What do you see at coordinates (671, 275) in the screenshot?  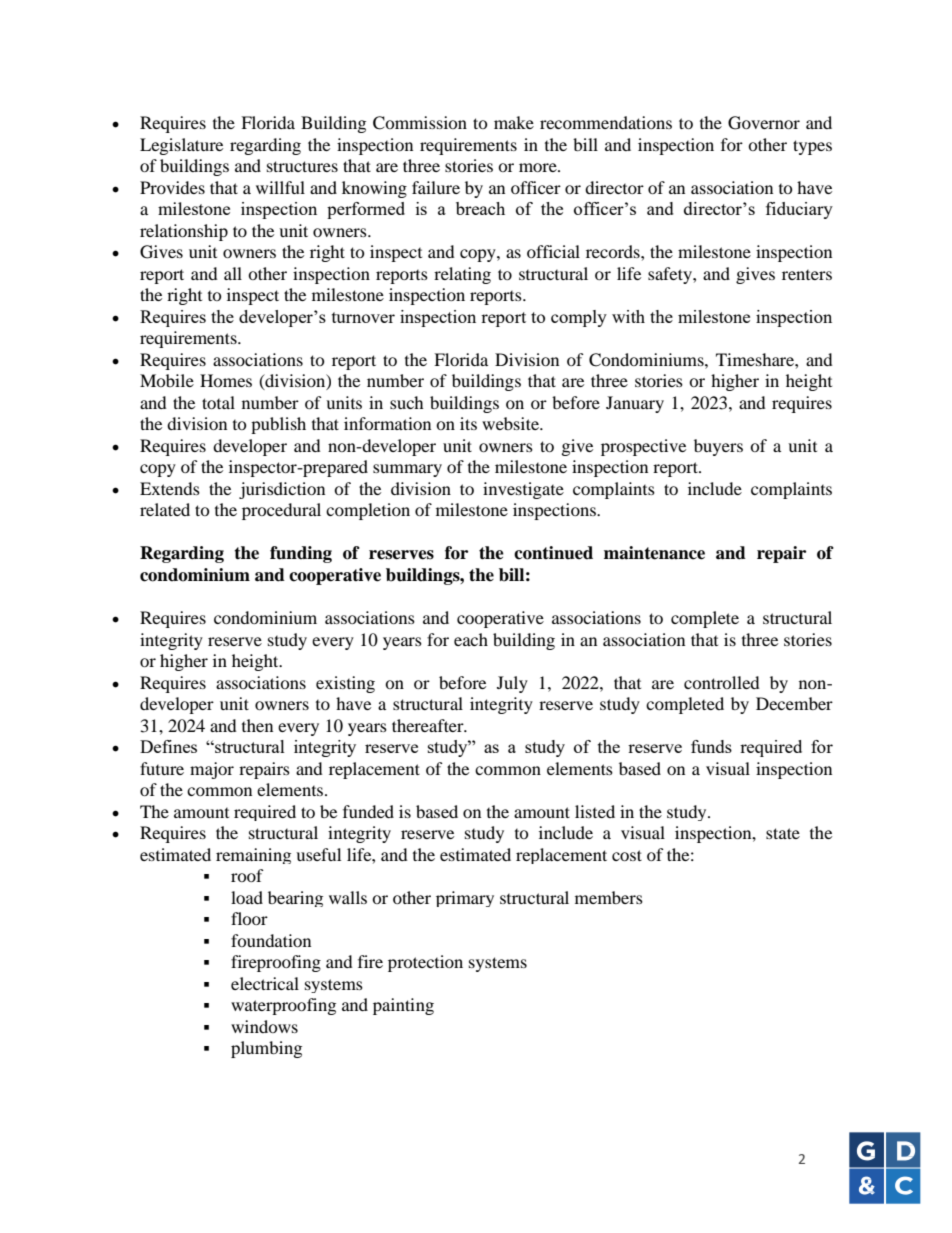 I see `safety` at bounding box center [671, 275].
